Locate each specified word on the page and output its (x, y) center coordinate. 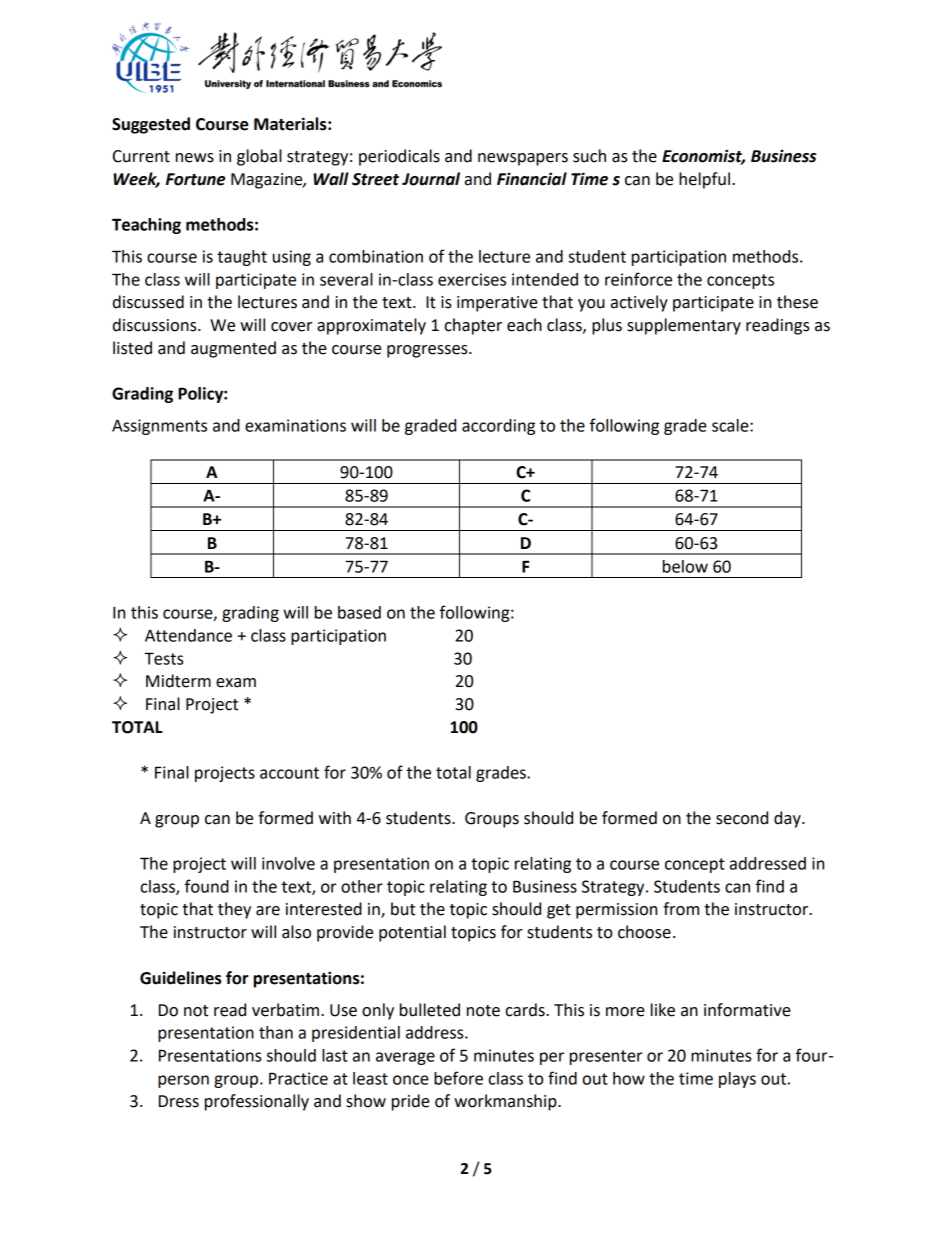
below (685, 566)
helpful (704, 180)
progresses (428, 351)
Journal (431, 179)
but (403, 909)
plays (737, 1080)
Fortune (195, 179)
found (207, 886)
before (458, 1078)
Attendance (188, 635)
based (359, 612)
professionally (257, 1102)
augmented (233, 349)
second (742, 818)
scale (731, 425)
